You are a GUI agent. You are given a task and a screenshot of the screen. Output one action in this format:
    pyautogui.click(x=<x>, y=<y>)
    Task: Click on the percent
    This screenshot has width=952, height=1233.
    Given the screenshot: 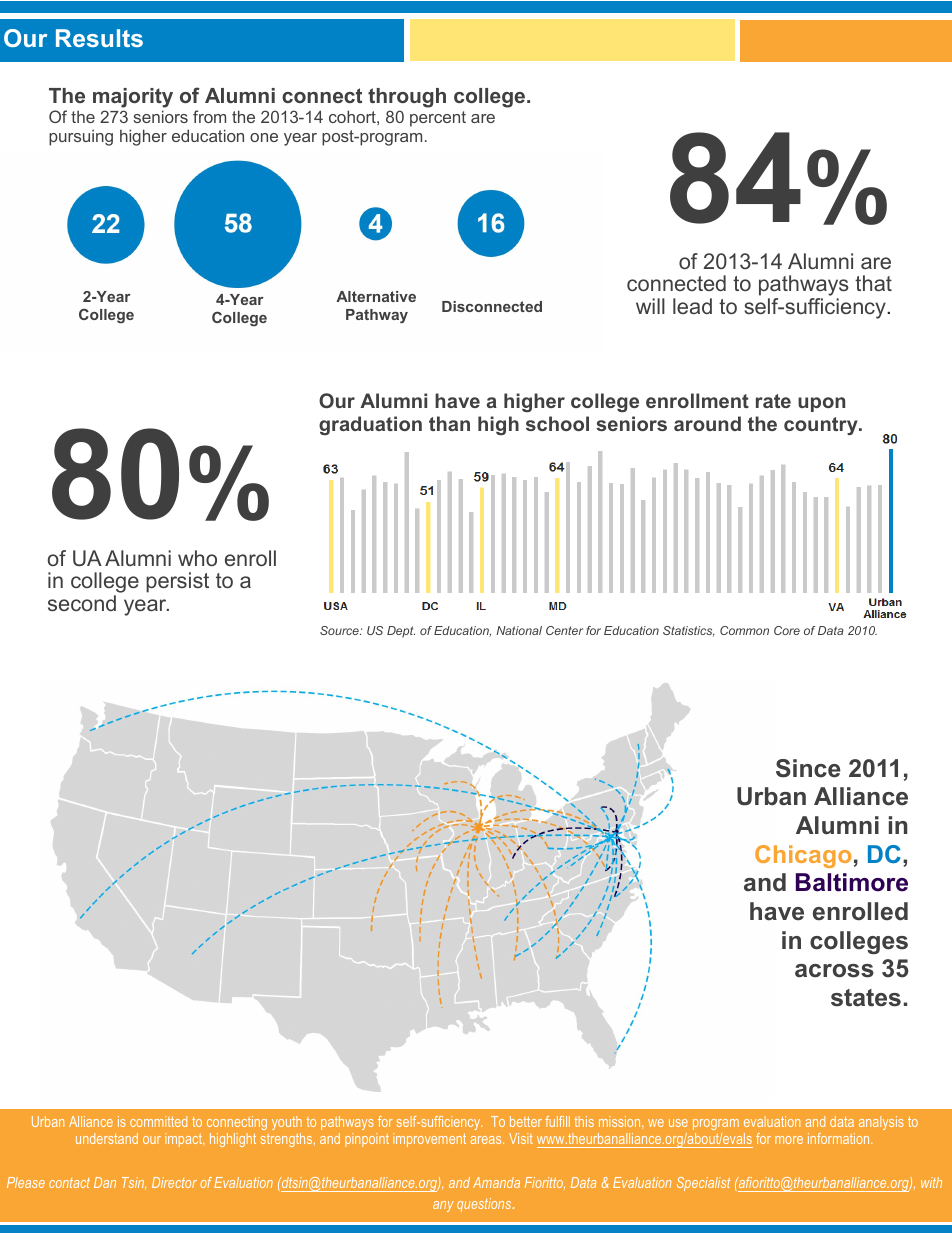 What is the action you would take?
    pyautogui.click(x=438, y=119)
